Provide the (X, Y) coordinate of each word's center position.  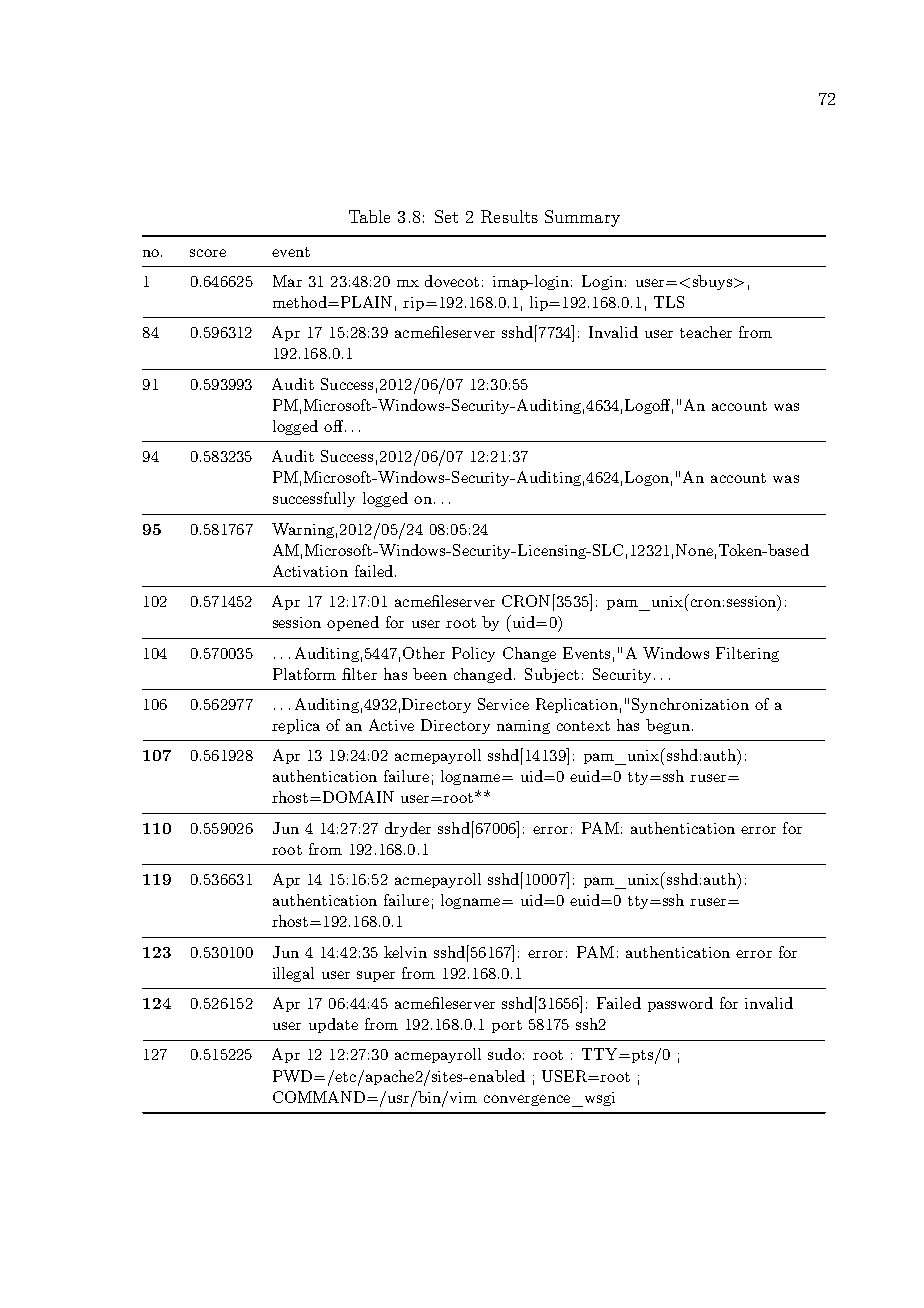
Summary (582, 218)
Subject (552, 675)
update (333, 1025)
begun (668, 726)
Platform (304, 674)
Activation (310, 571)
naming (523, 727)
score (208, 253)
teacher (706, 332)
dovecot (452, 281)
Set (446, 216)
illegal (293, 974)
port (507, 1026)
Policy (473, 654)
